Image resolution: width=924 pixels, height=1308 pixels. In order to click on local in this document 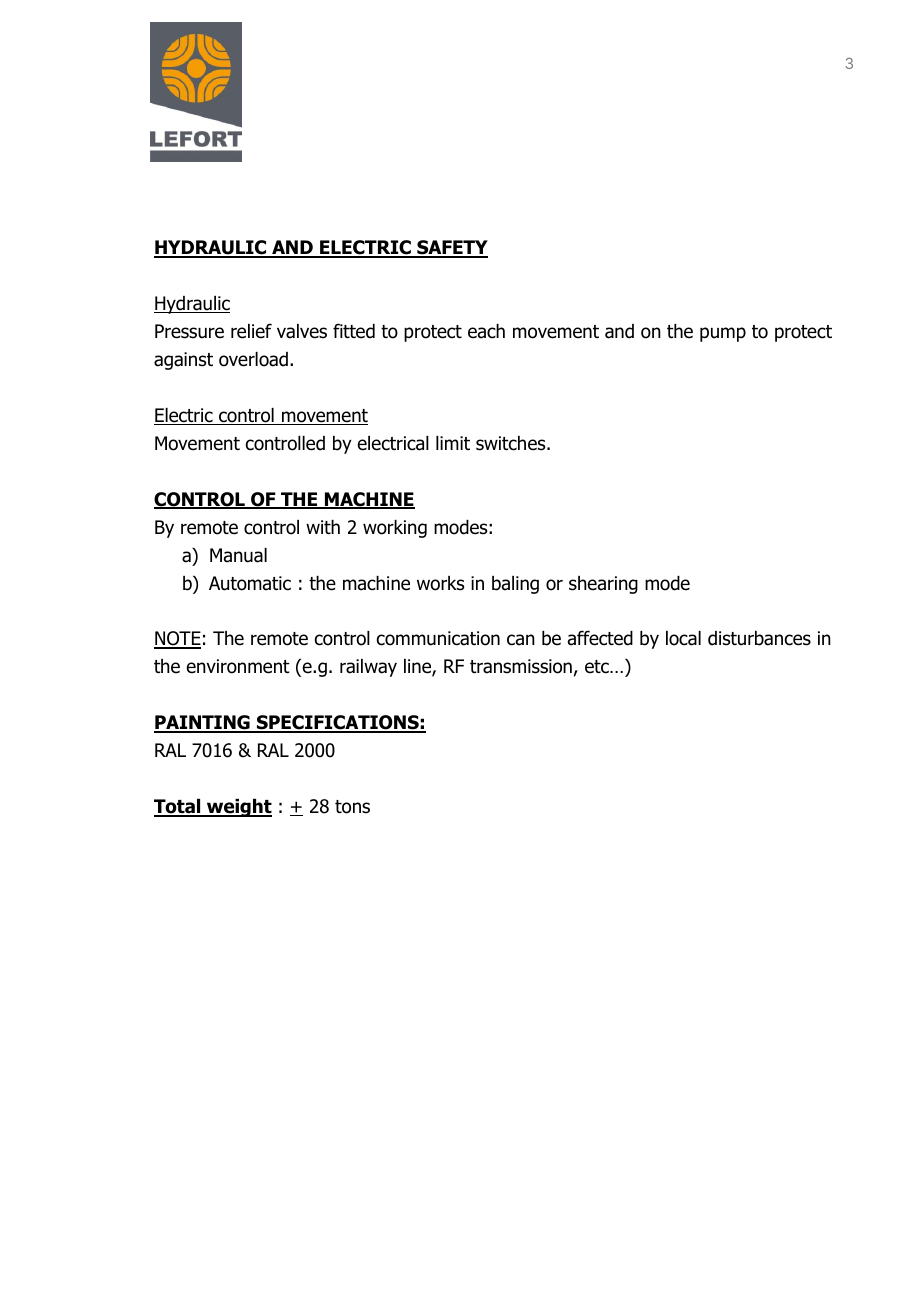, I will do `click(683, 638)`.
